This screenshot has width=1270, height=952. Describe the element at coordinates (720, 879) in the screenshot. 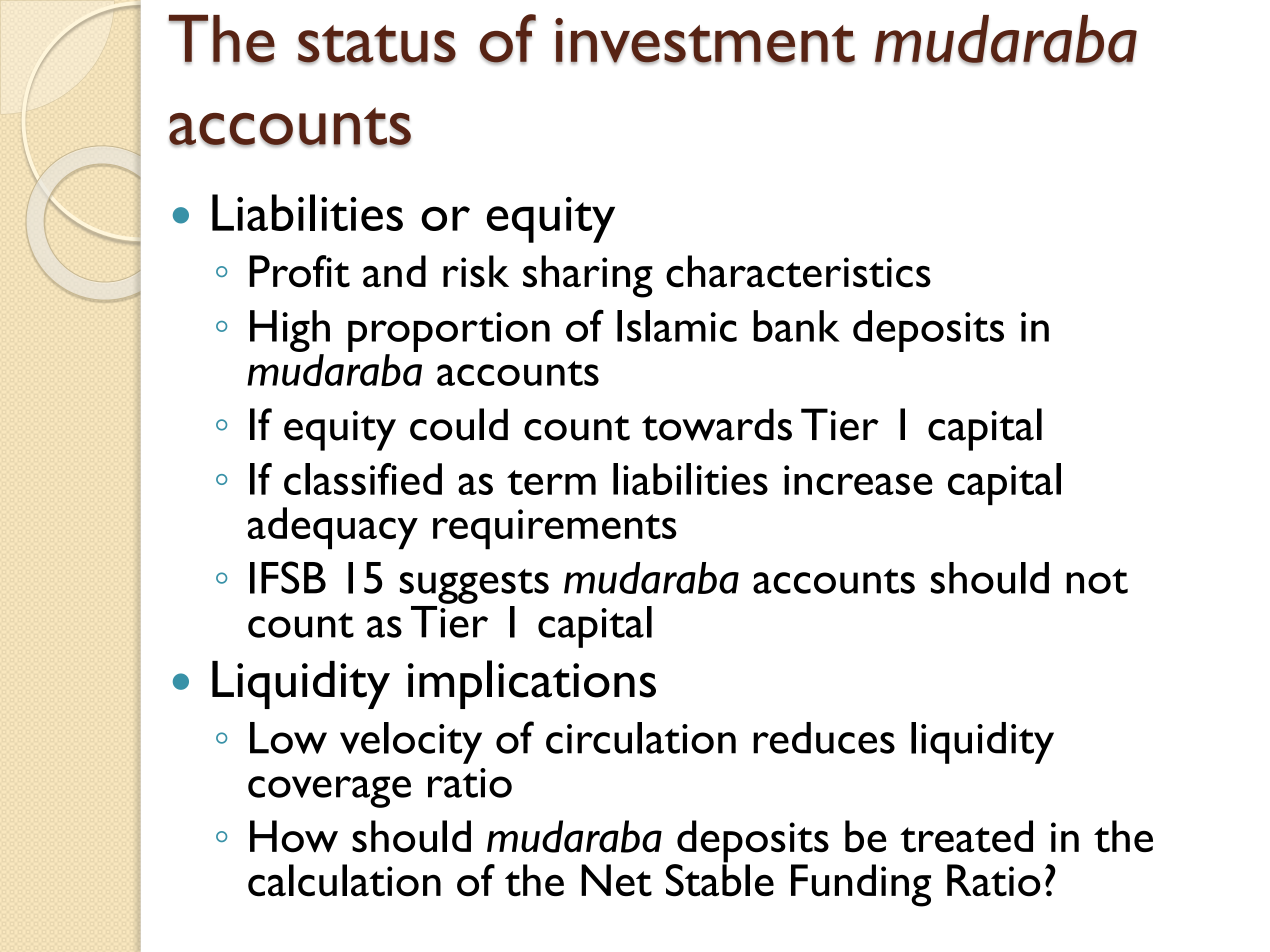

I see `Stable` at that location.
